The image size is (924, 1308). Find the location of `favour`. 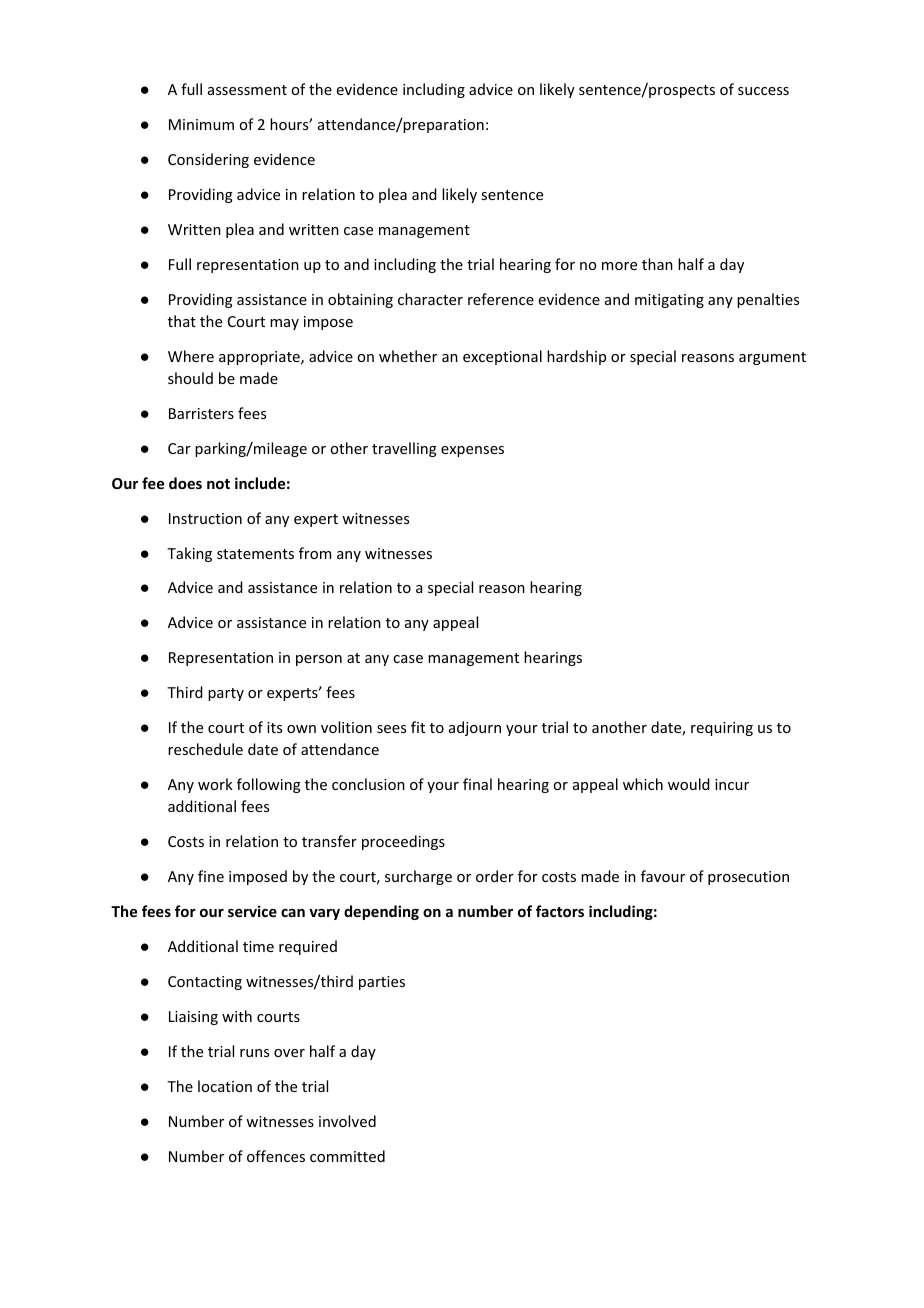

favour is located at coordinates (663, 876).
